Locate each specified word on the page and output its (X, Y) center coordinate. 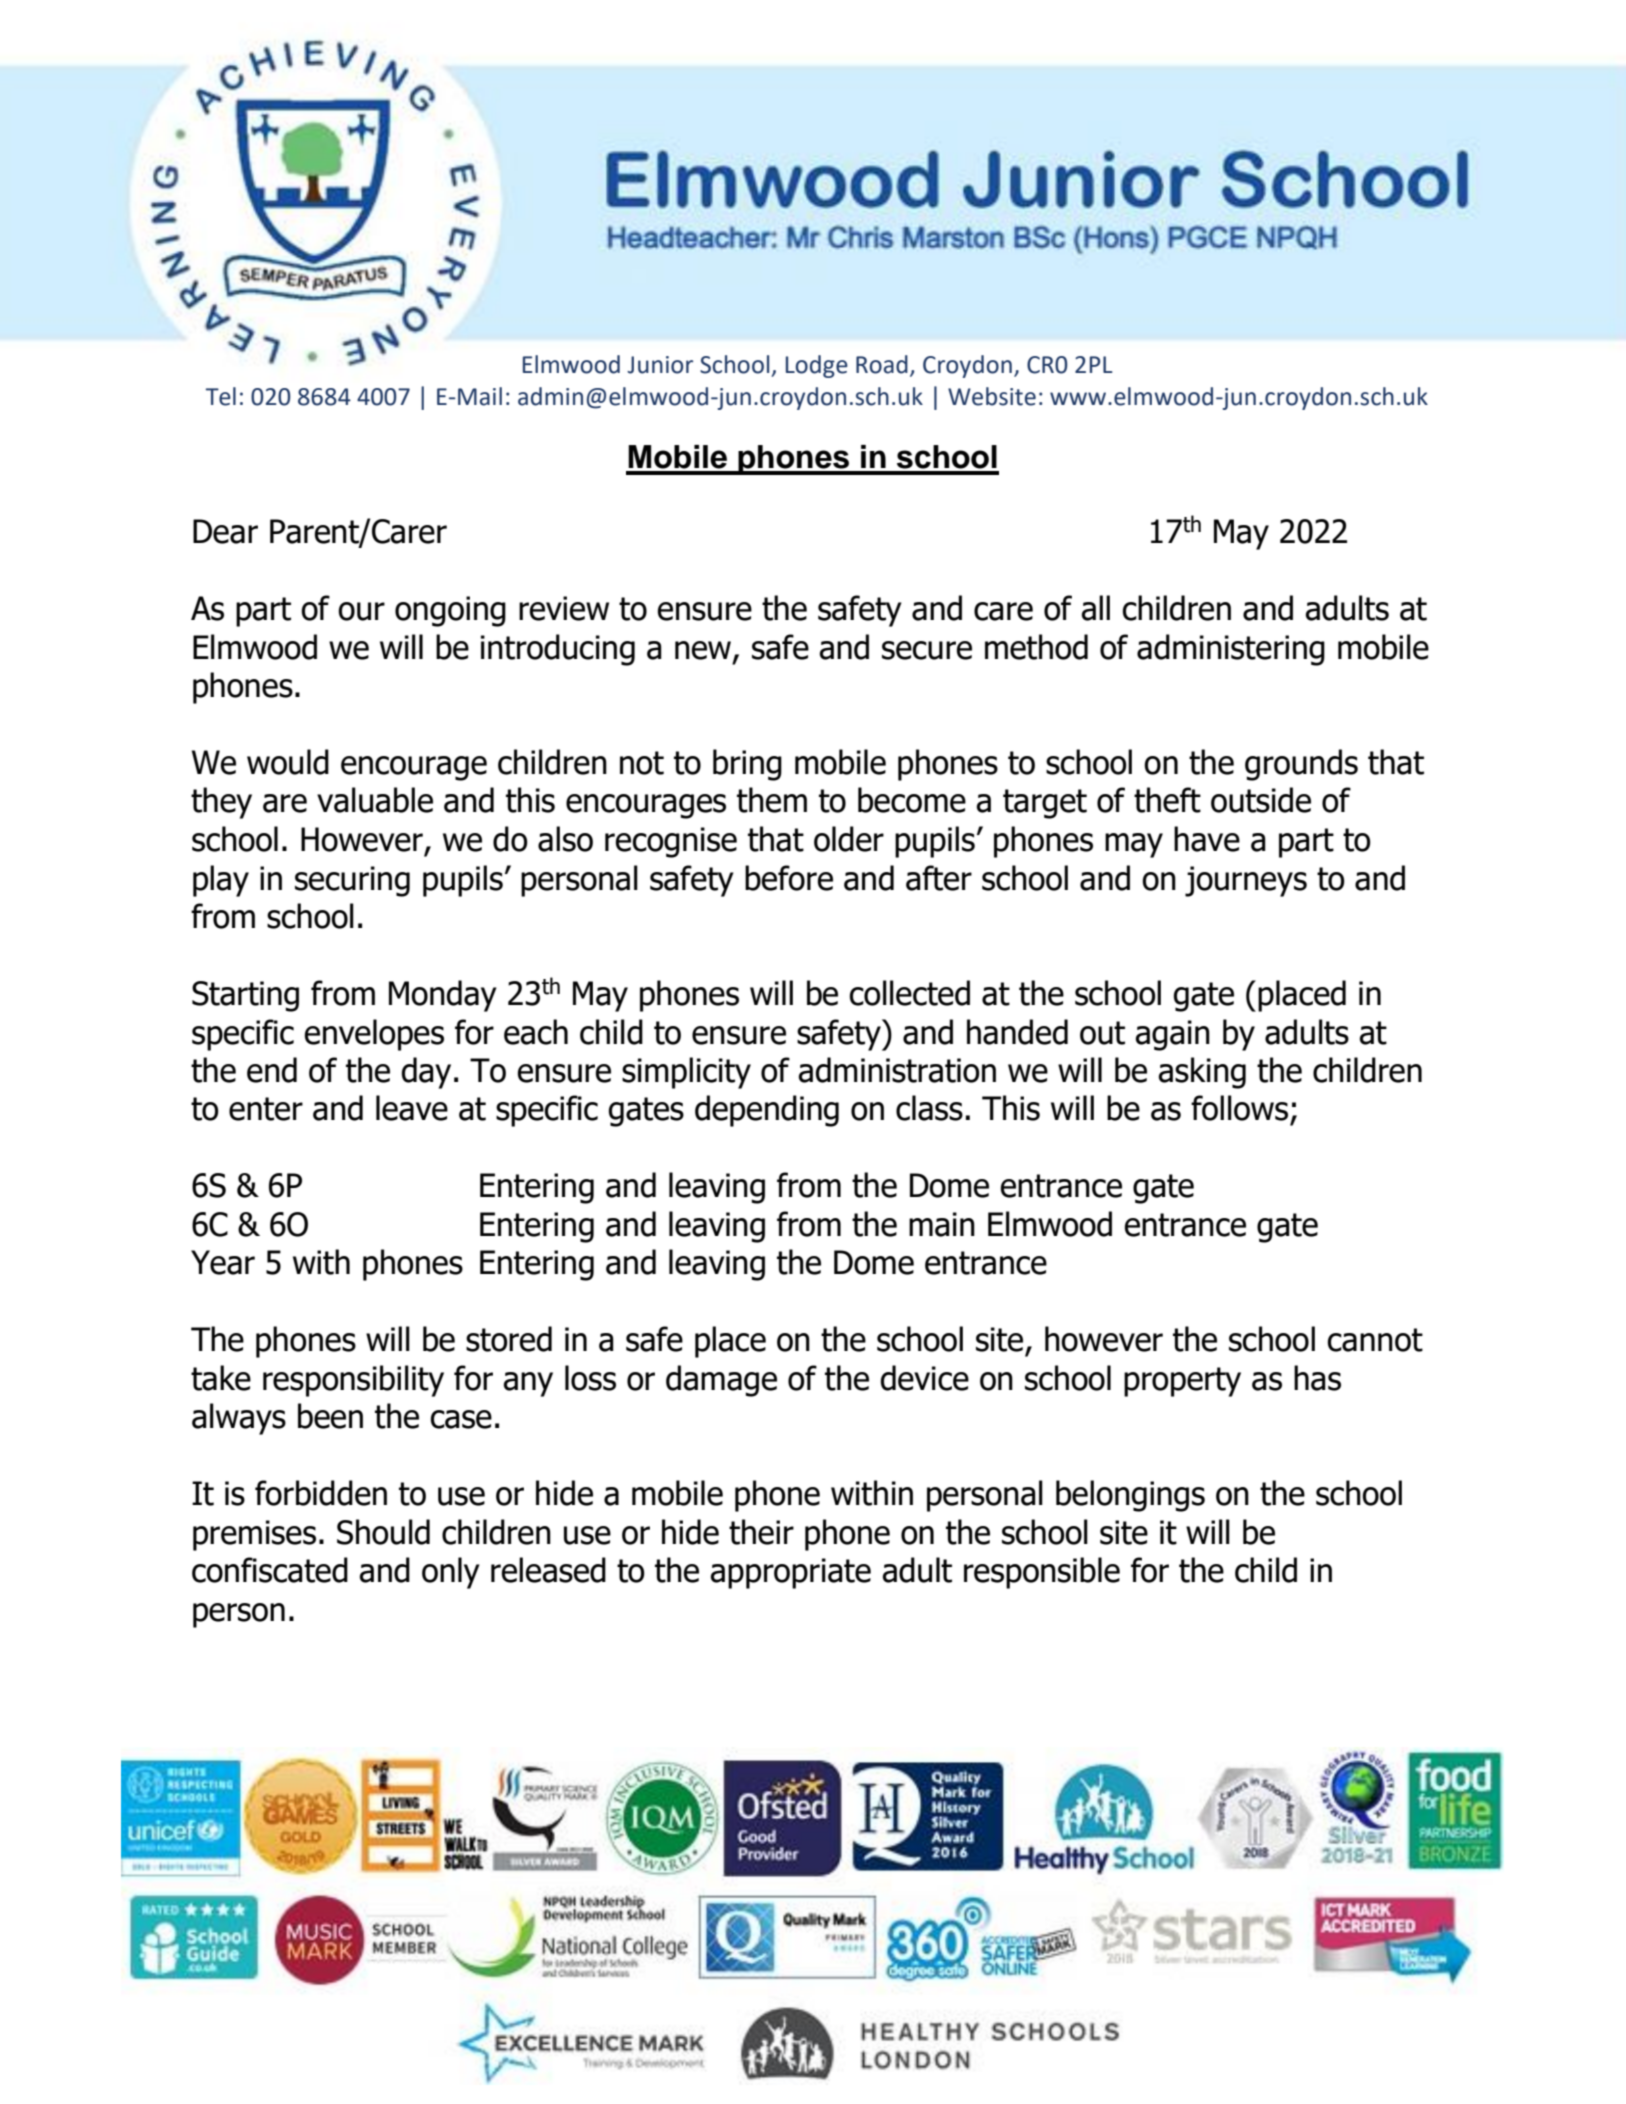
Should (383, 1532)
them (772, 800)
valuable (375, 800)
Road (882, 364)
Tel (221, 396)
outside (1261, 800)
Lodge (817, 366)
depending (767, 1111)
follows (1239, 1108)
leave (412, 1108)
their (761, 1532)
